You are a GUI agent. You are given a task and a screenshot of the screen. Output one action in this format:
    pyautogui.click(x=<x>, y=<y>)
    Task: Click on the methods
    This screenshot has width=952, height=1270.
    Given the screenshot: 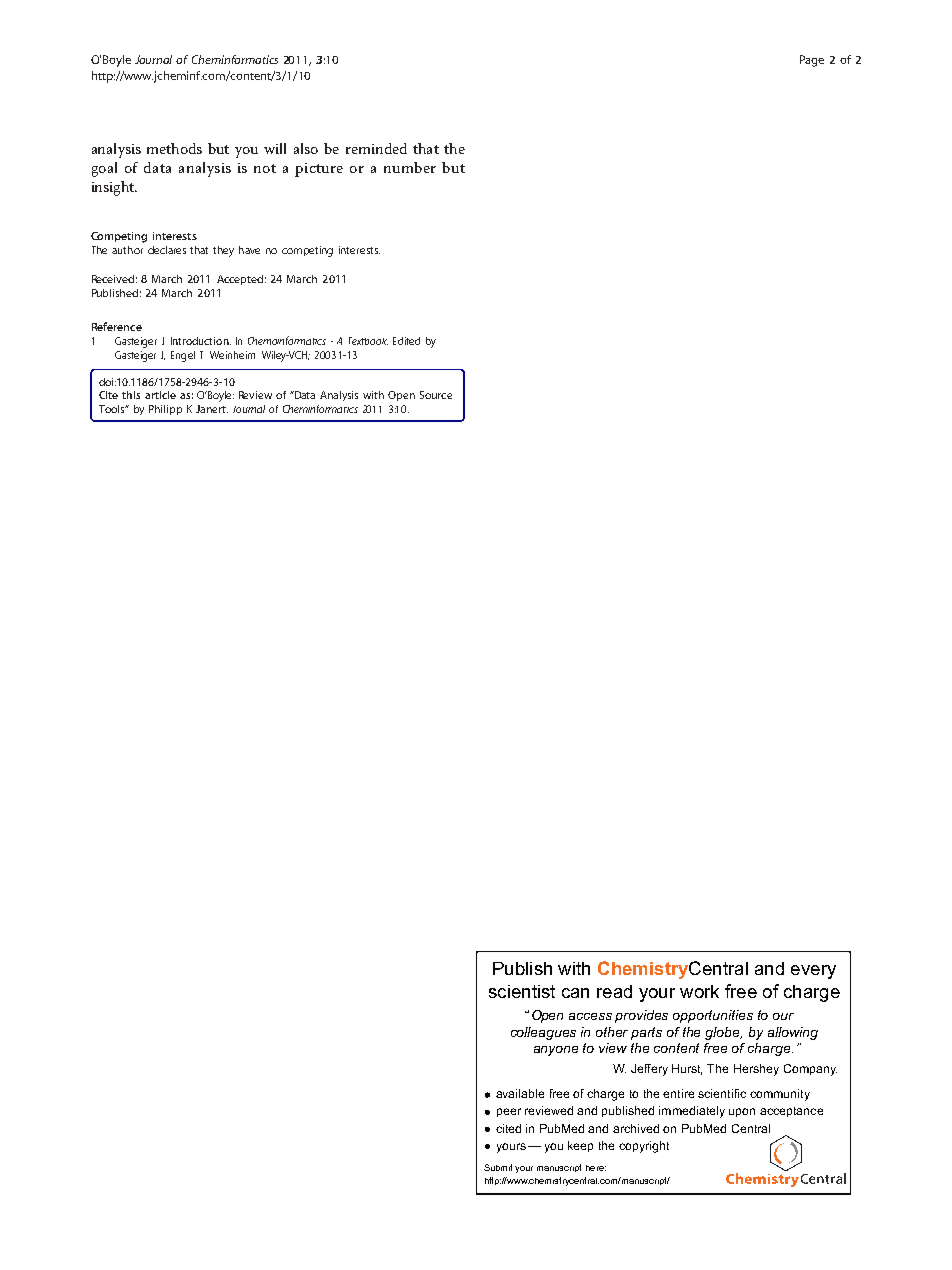 What is the action you would take?
    pyautogui.click(x=174, y=148)
